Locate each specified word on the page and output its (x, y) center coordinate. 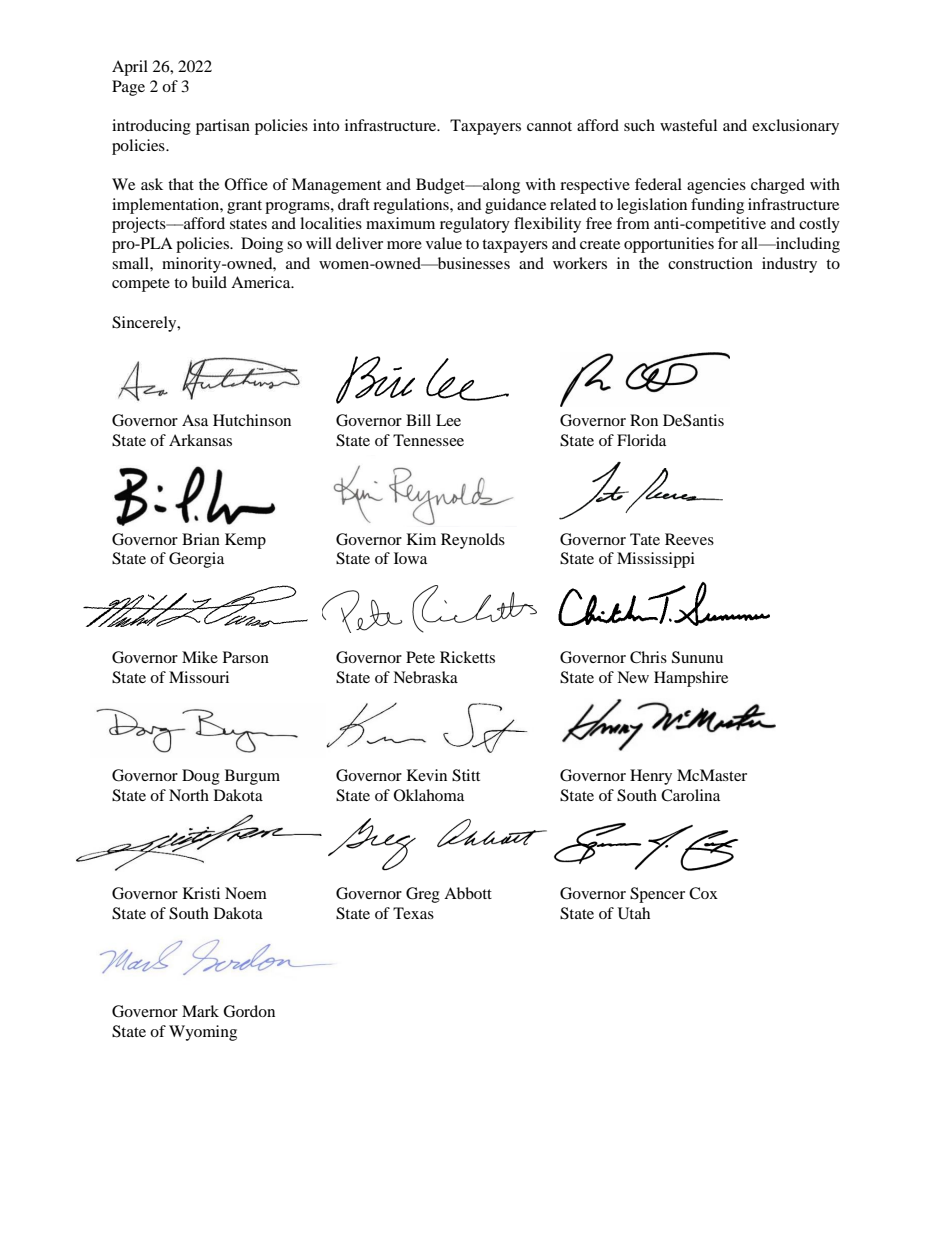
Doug (201, 777)
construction (710, 263)
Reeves (689, 539)
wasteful (688, 125)
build (209, 282)
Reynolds (473, 541)
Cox (703, 893)
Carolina (690, 795)
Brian (201, 539)
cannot (549, 126)
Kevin (427, 775)
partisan (223, 127)
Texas (413, 913)
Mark (200, 1011)
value (444, 243)
